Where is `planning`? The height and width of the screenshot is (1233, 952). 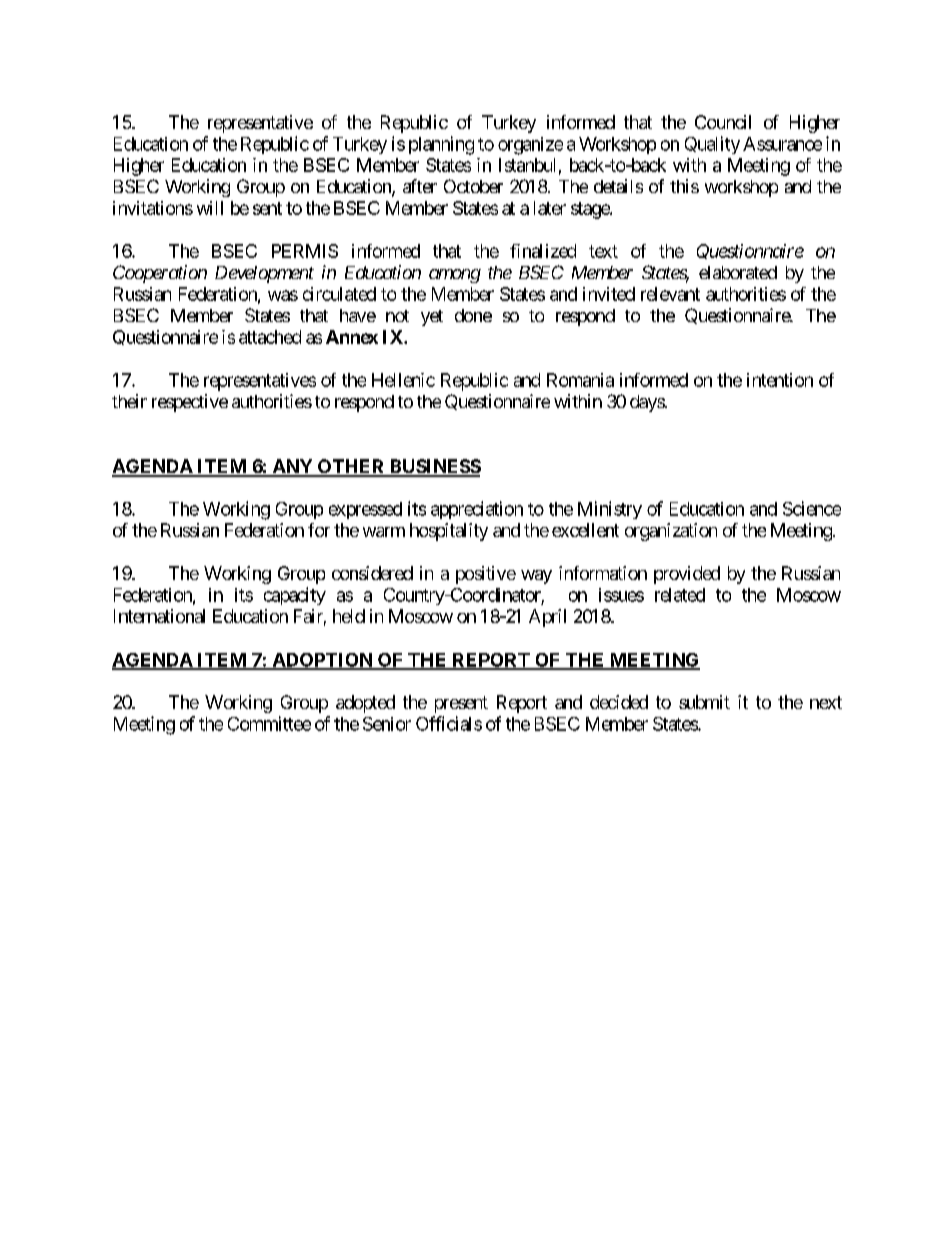 planning is located at coordinates (441, 145).
